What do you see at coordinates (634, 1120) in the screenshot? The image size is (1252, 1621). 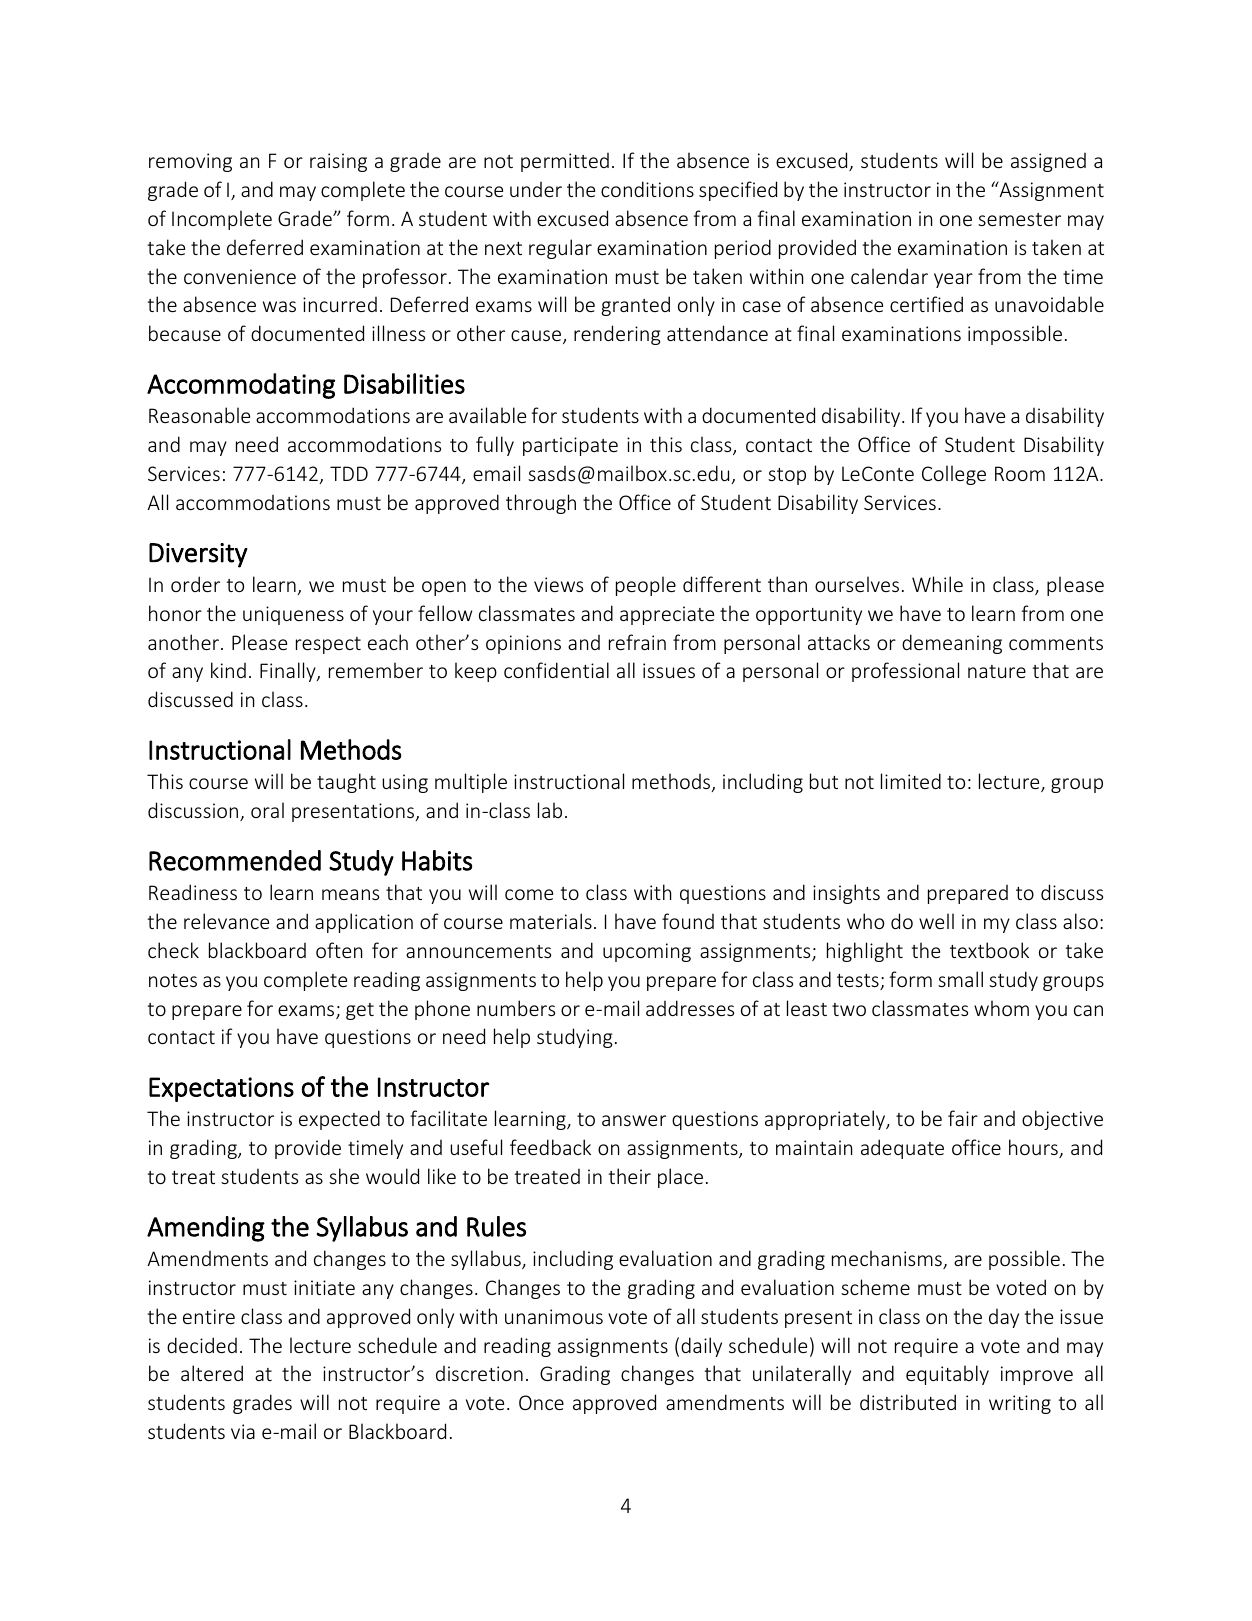 I see `answer` at bounding box center [634, 1120].
